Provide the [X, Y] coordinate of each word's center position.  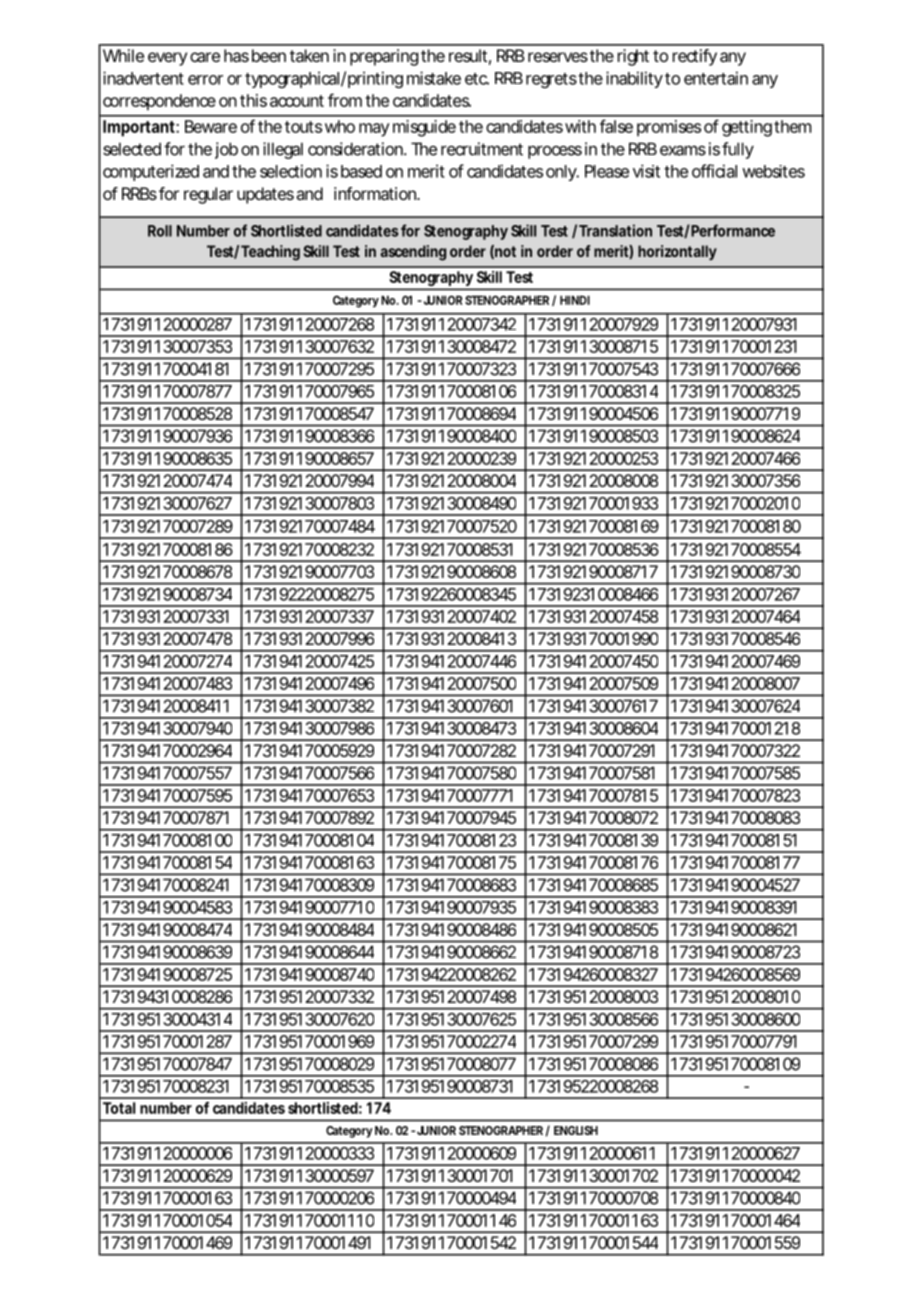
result [468, 55]
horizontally [677, 252]
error [205, 80]
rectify [695, 57]
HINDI [575, 300]
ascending [413, 253]
